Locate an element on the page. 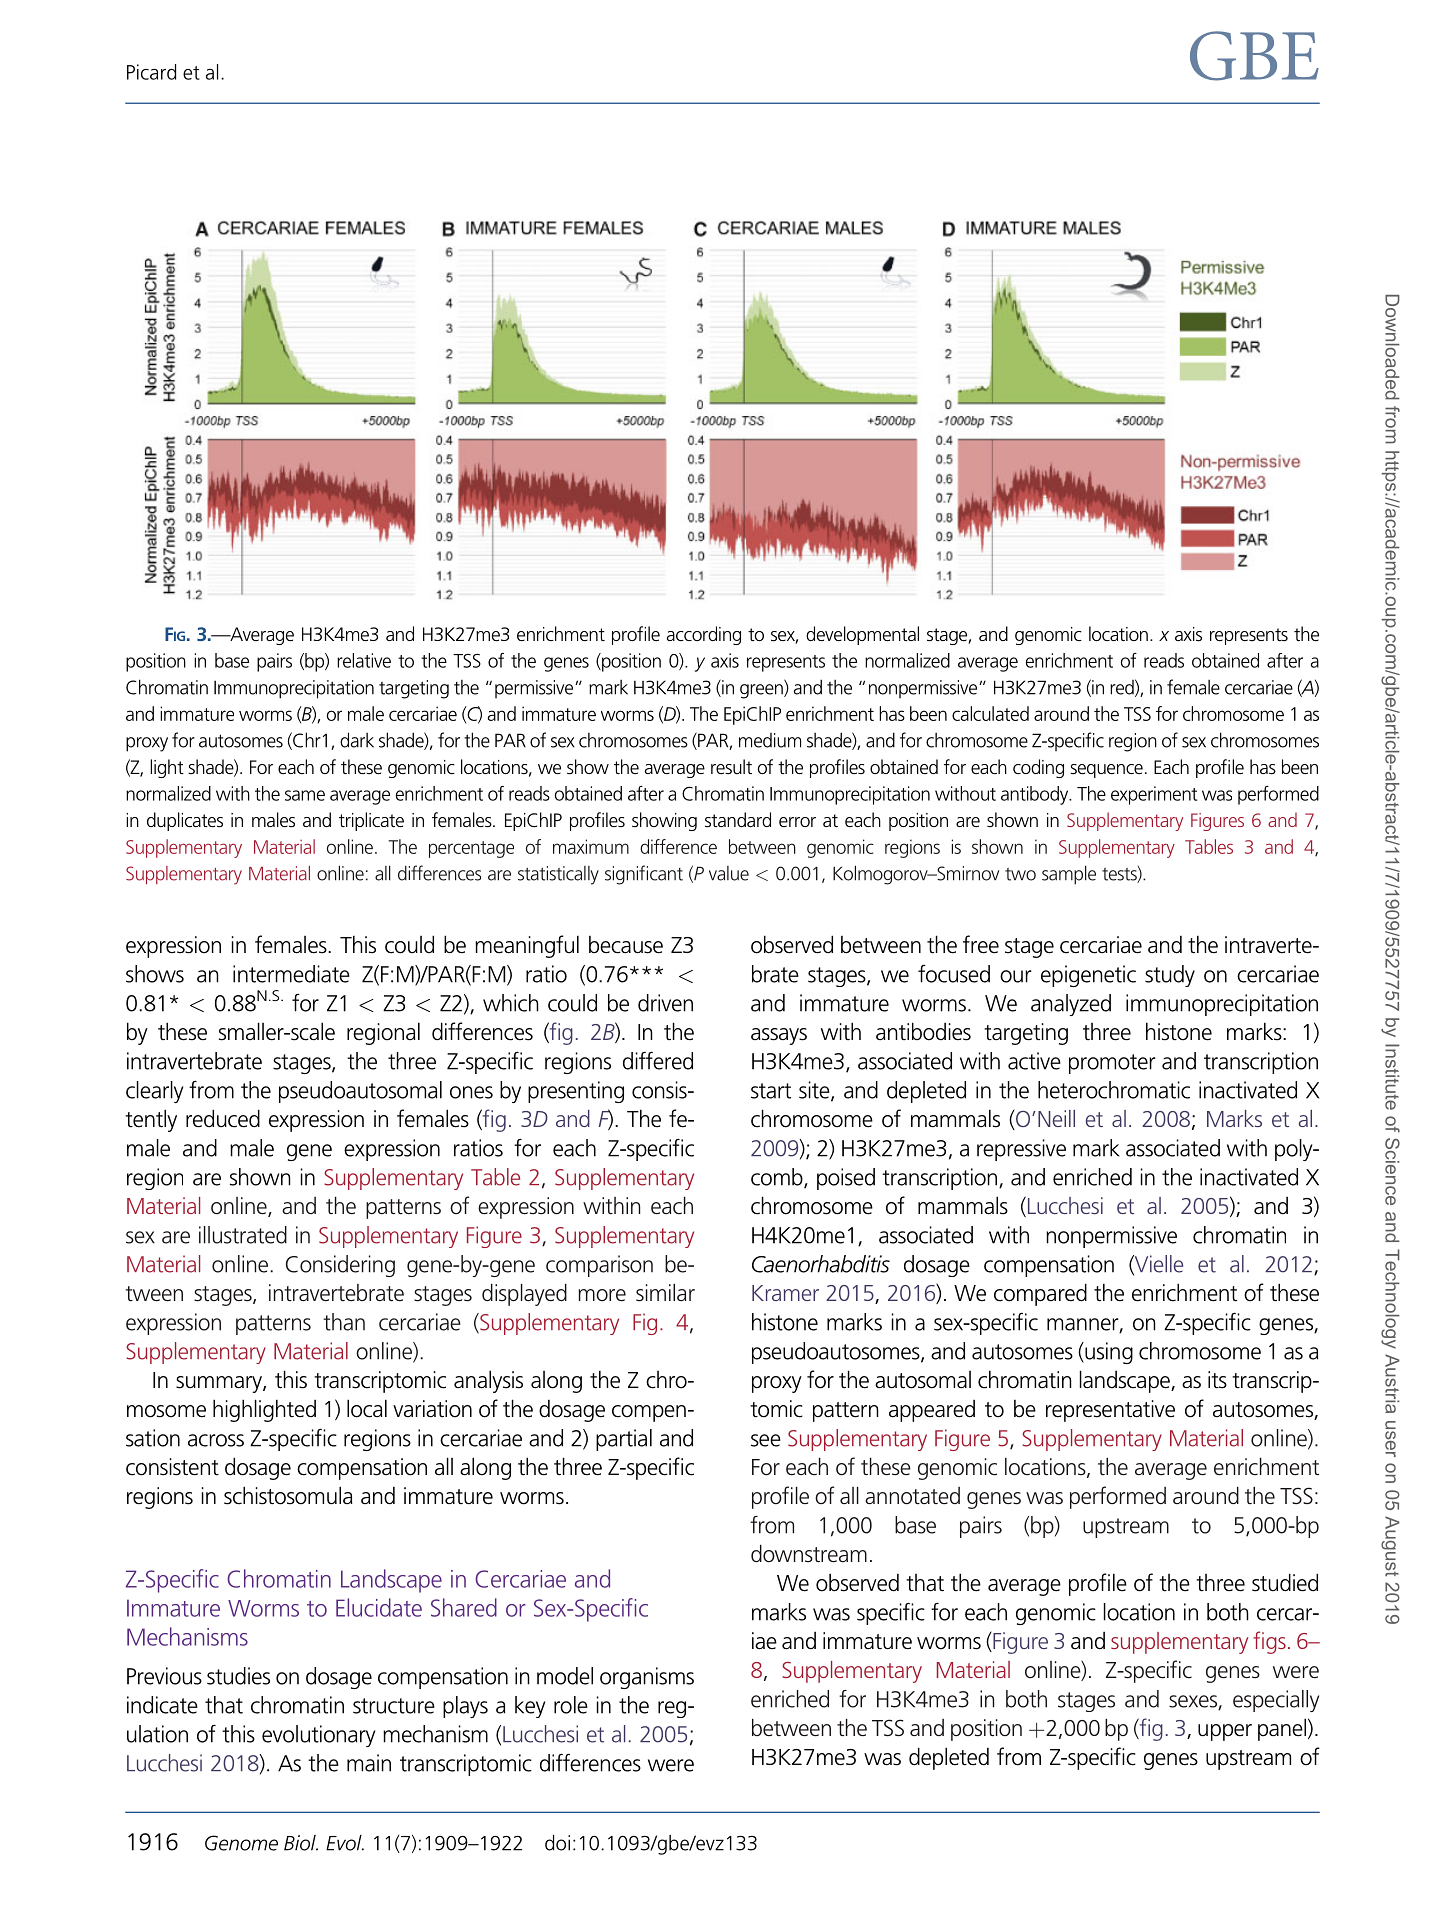  organisms is located at coordinates (647, 1678).
